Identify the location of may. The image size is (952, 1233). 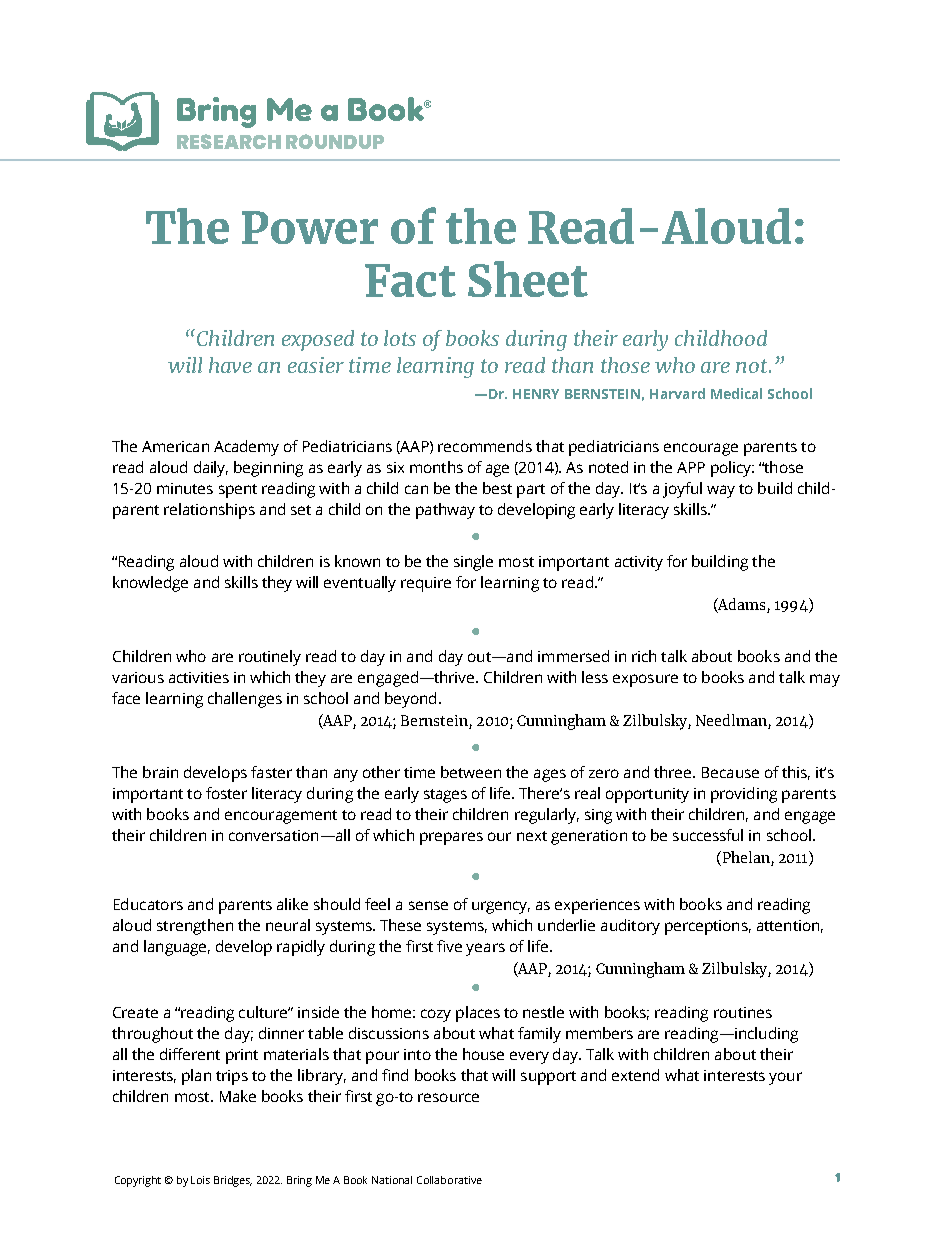
(825, 680).
